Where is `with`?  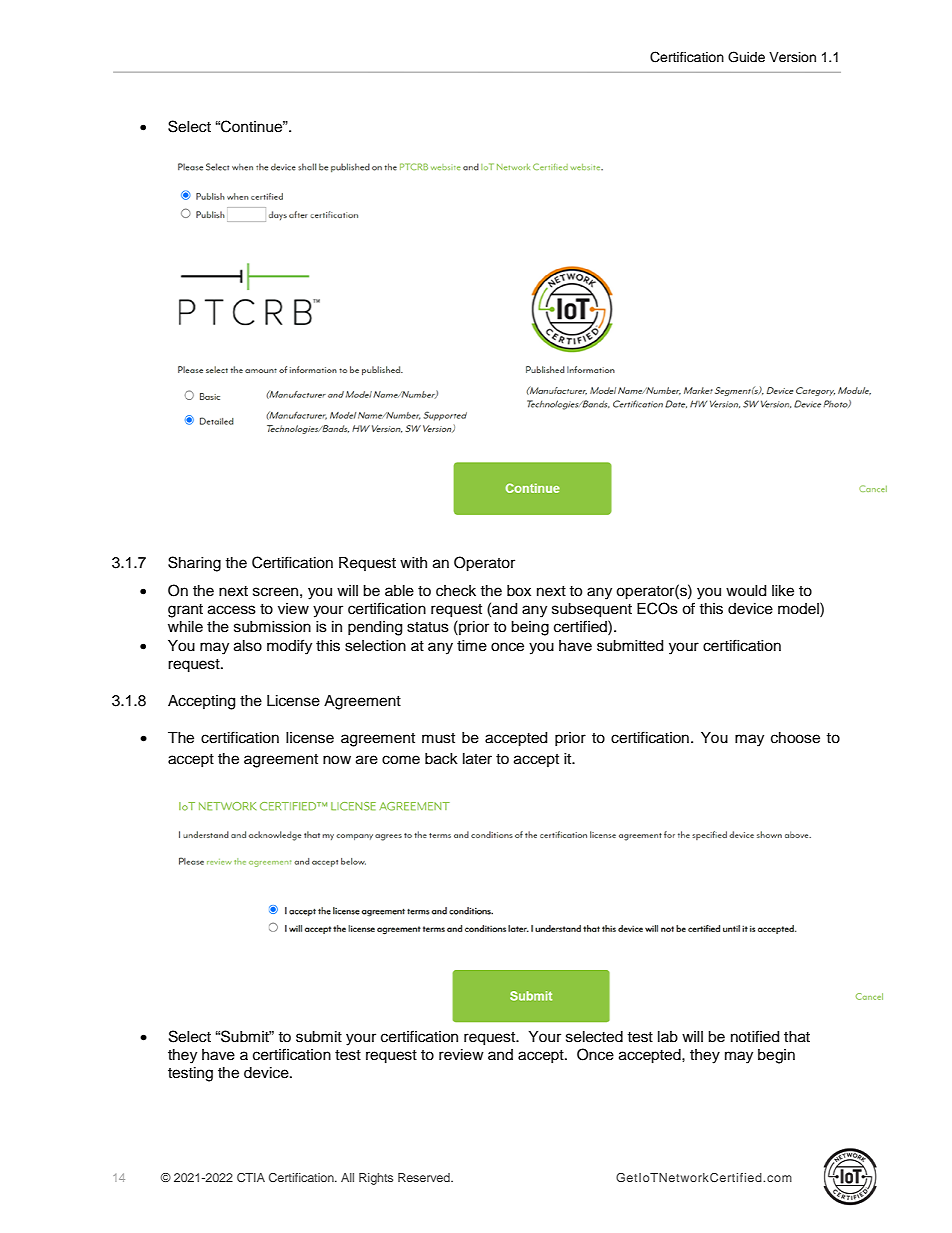 with is located at coordinates (413, 562).
